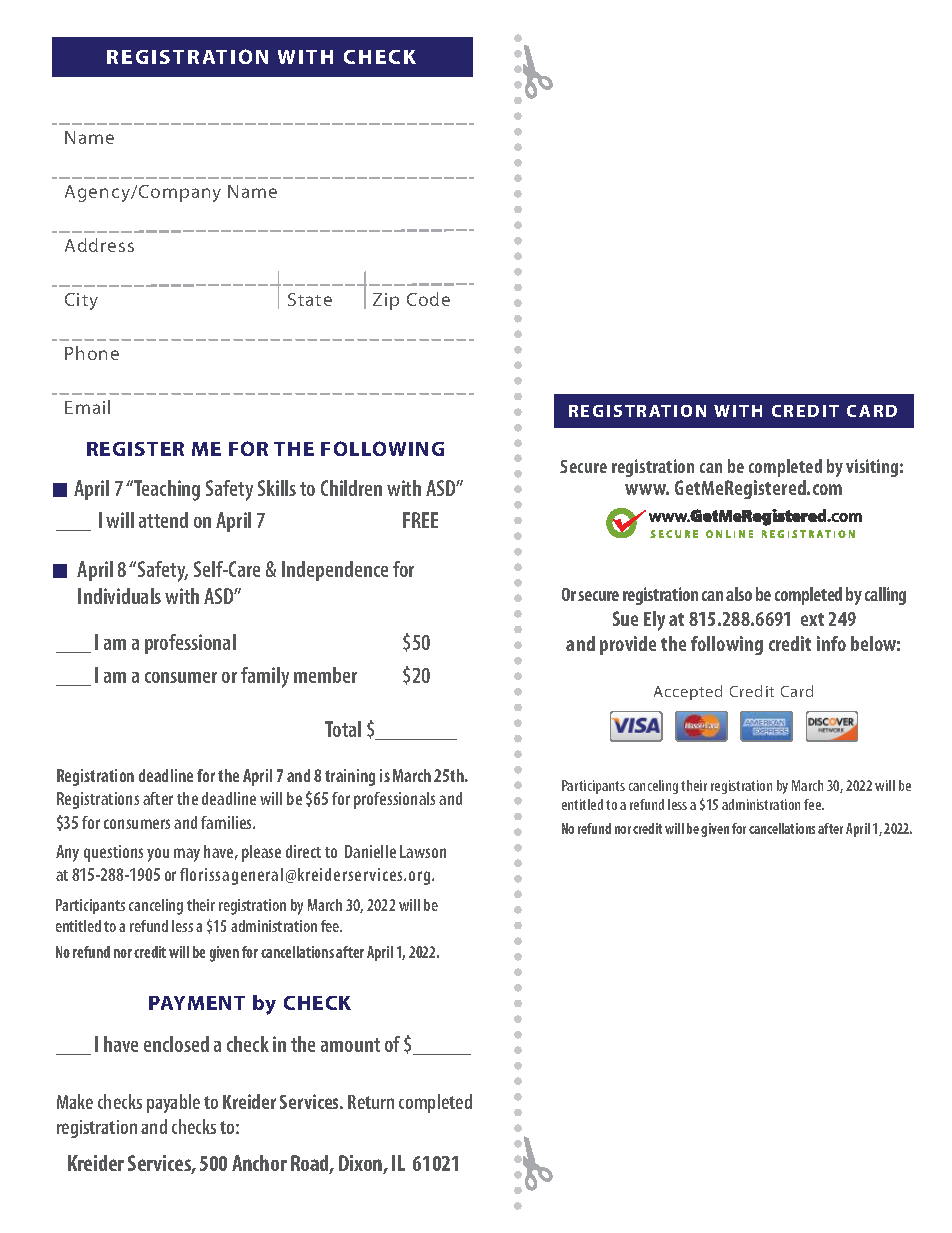  What do you see at coordinates (831, 643) in the screenshot?
I see `info` at bounding box center [831, 643].
